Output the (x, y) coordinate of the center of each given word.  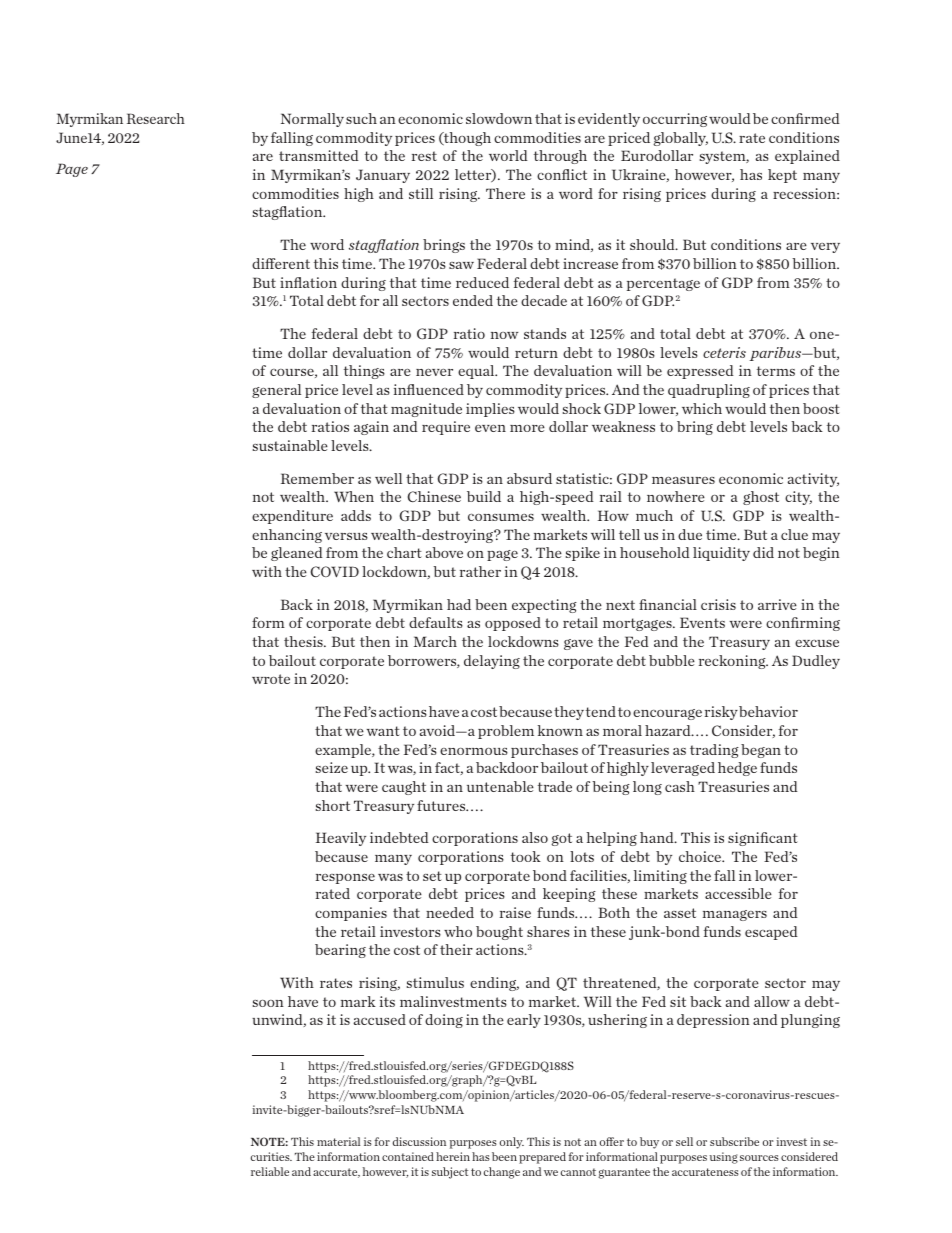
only (512, 1143)
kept (782, 176)
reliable (270, 1171)
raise (515, 912)
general (276, 391)
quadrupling (709, 391)
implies (490, 410)
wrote (271, 679)
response (345, 879)
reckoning (733, 662)
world (508, 155)
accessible (738, 893)
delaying (492, 662)
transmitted (319, 155)
